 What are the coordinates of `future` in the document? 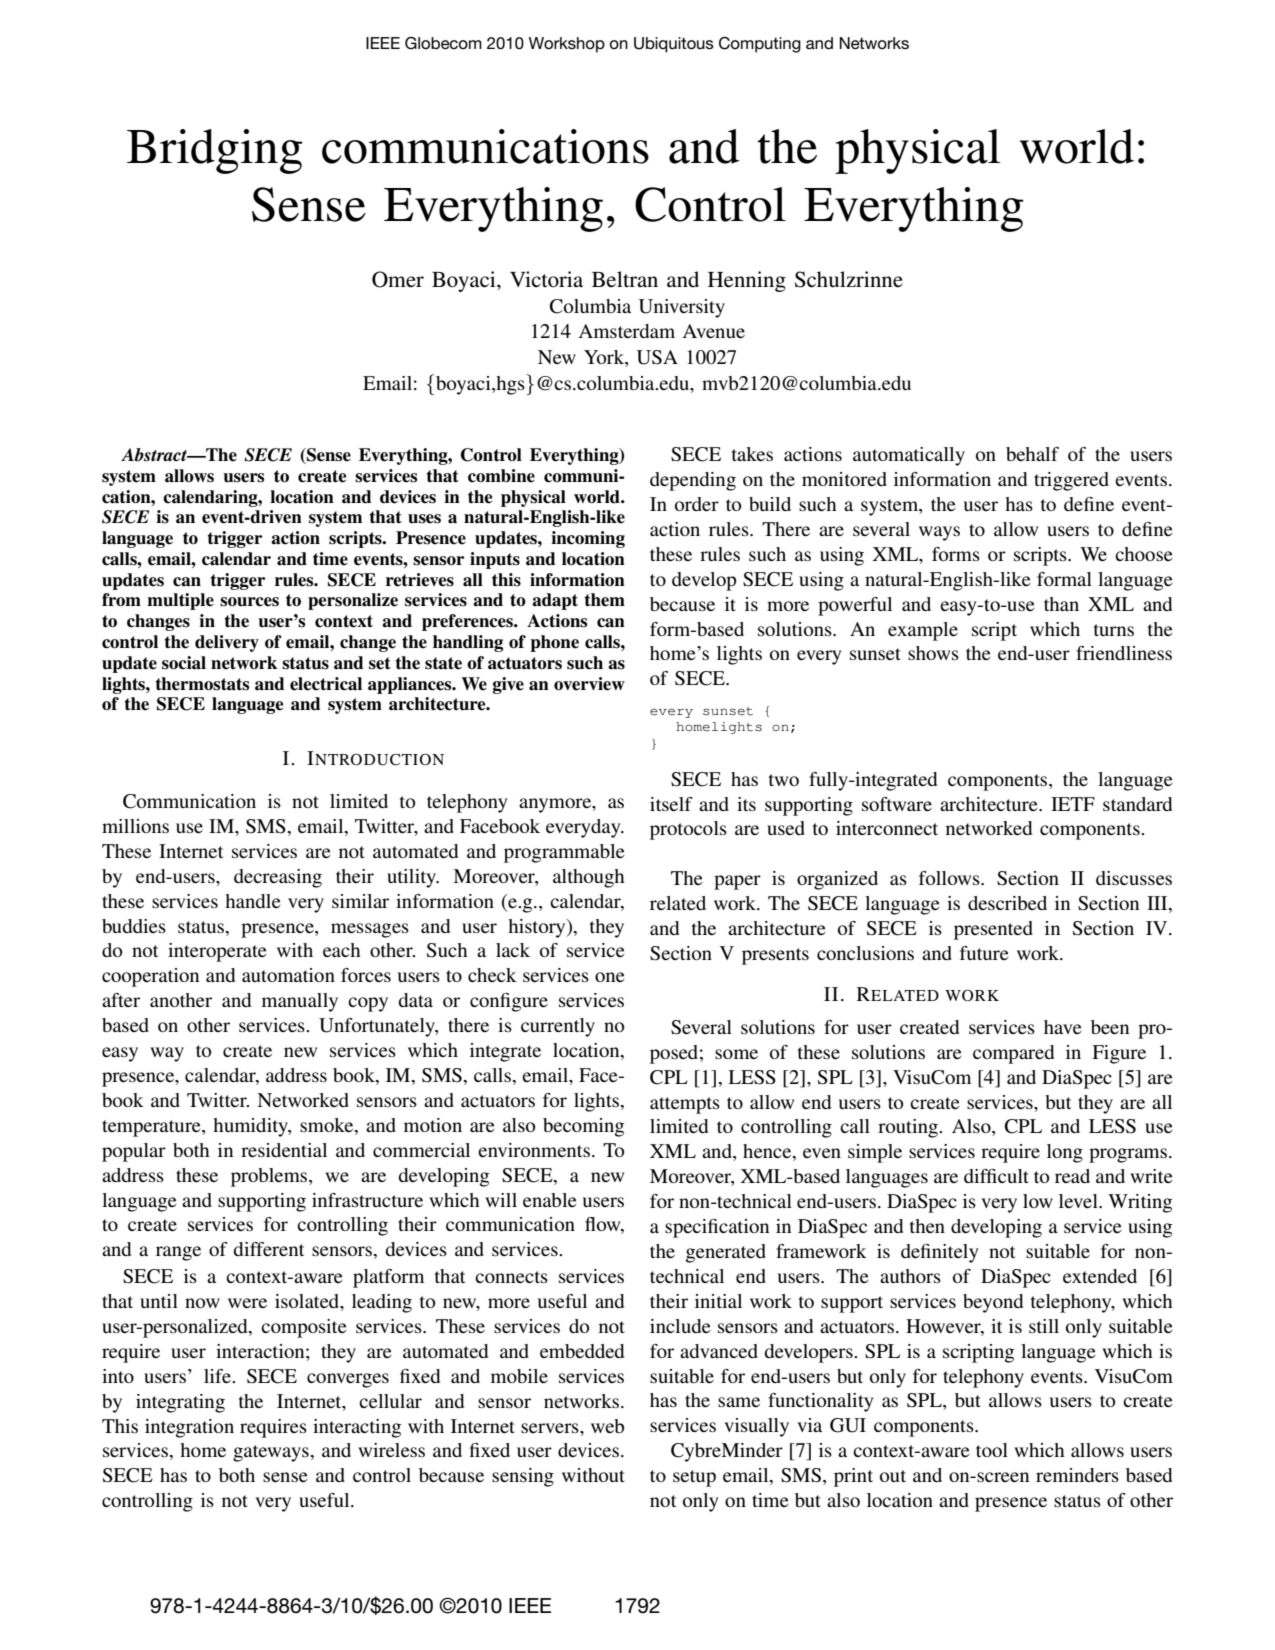 It's located at (984, 953).
